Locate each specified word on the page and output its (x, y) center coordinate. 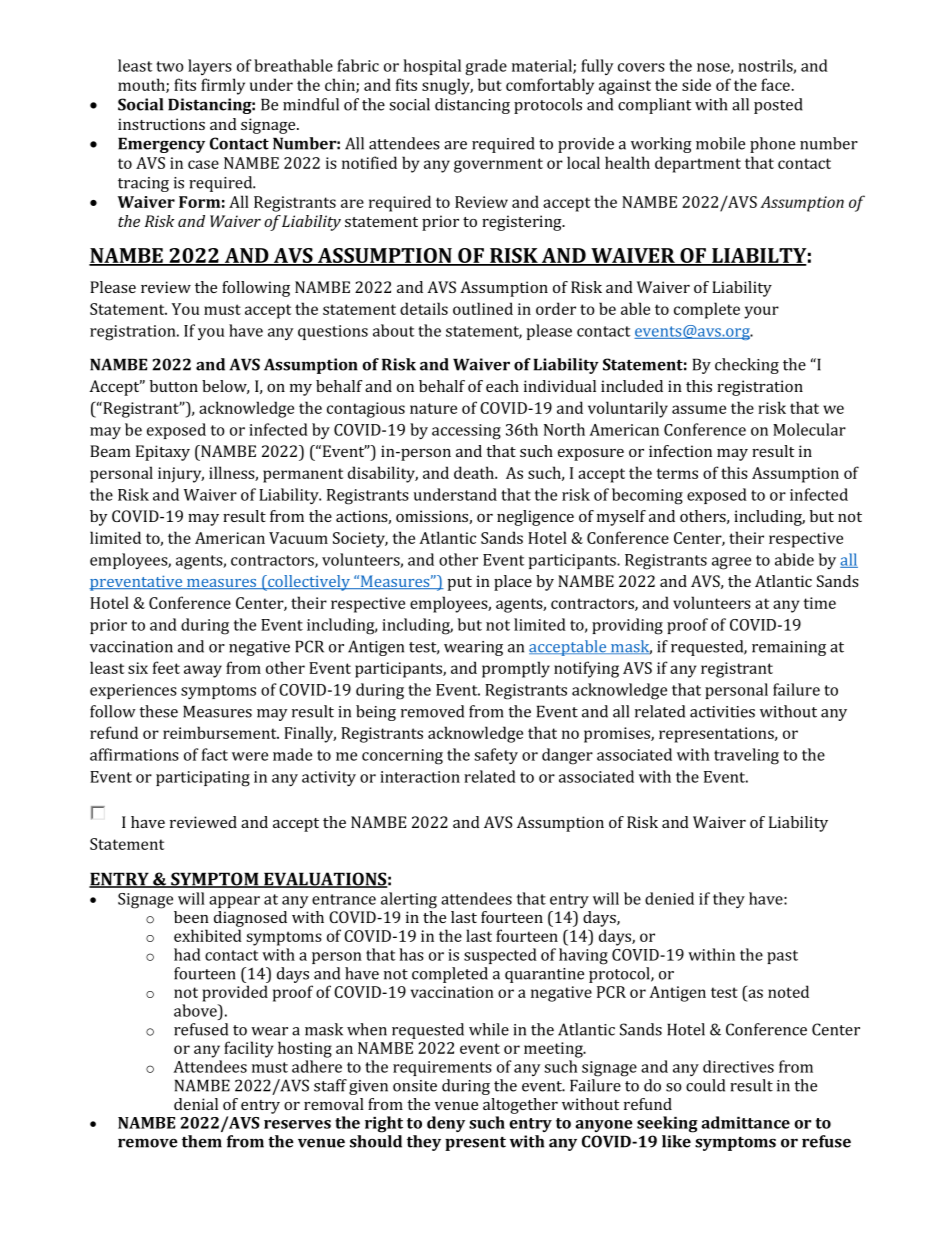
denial (196, 1104)
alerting (409, 900)
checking (747, 366)
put (460, 584)
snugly (447, 86)
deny (446, 1124)
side (696, 84)
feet (166, 667)
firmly (223, 86)
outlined (483, 308)
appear (234, 902)
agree (731, 563)
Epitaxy (163, 453)
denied (669, 898)
